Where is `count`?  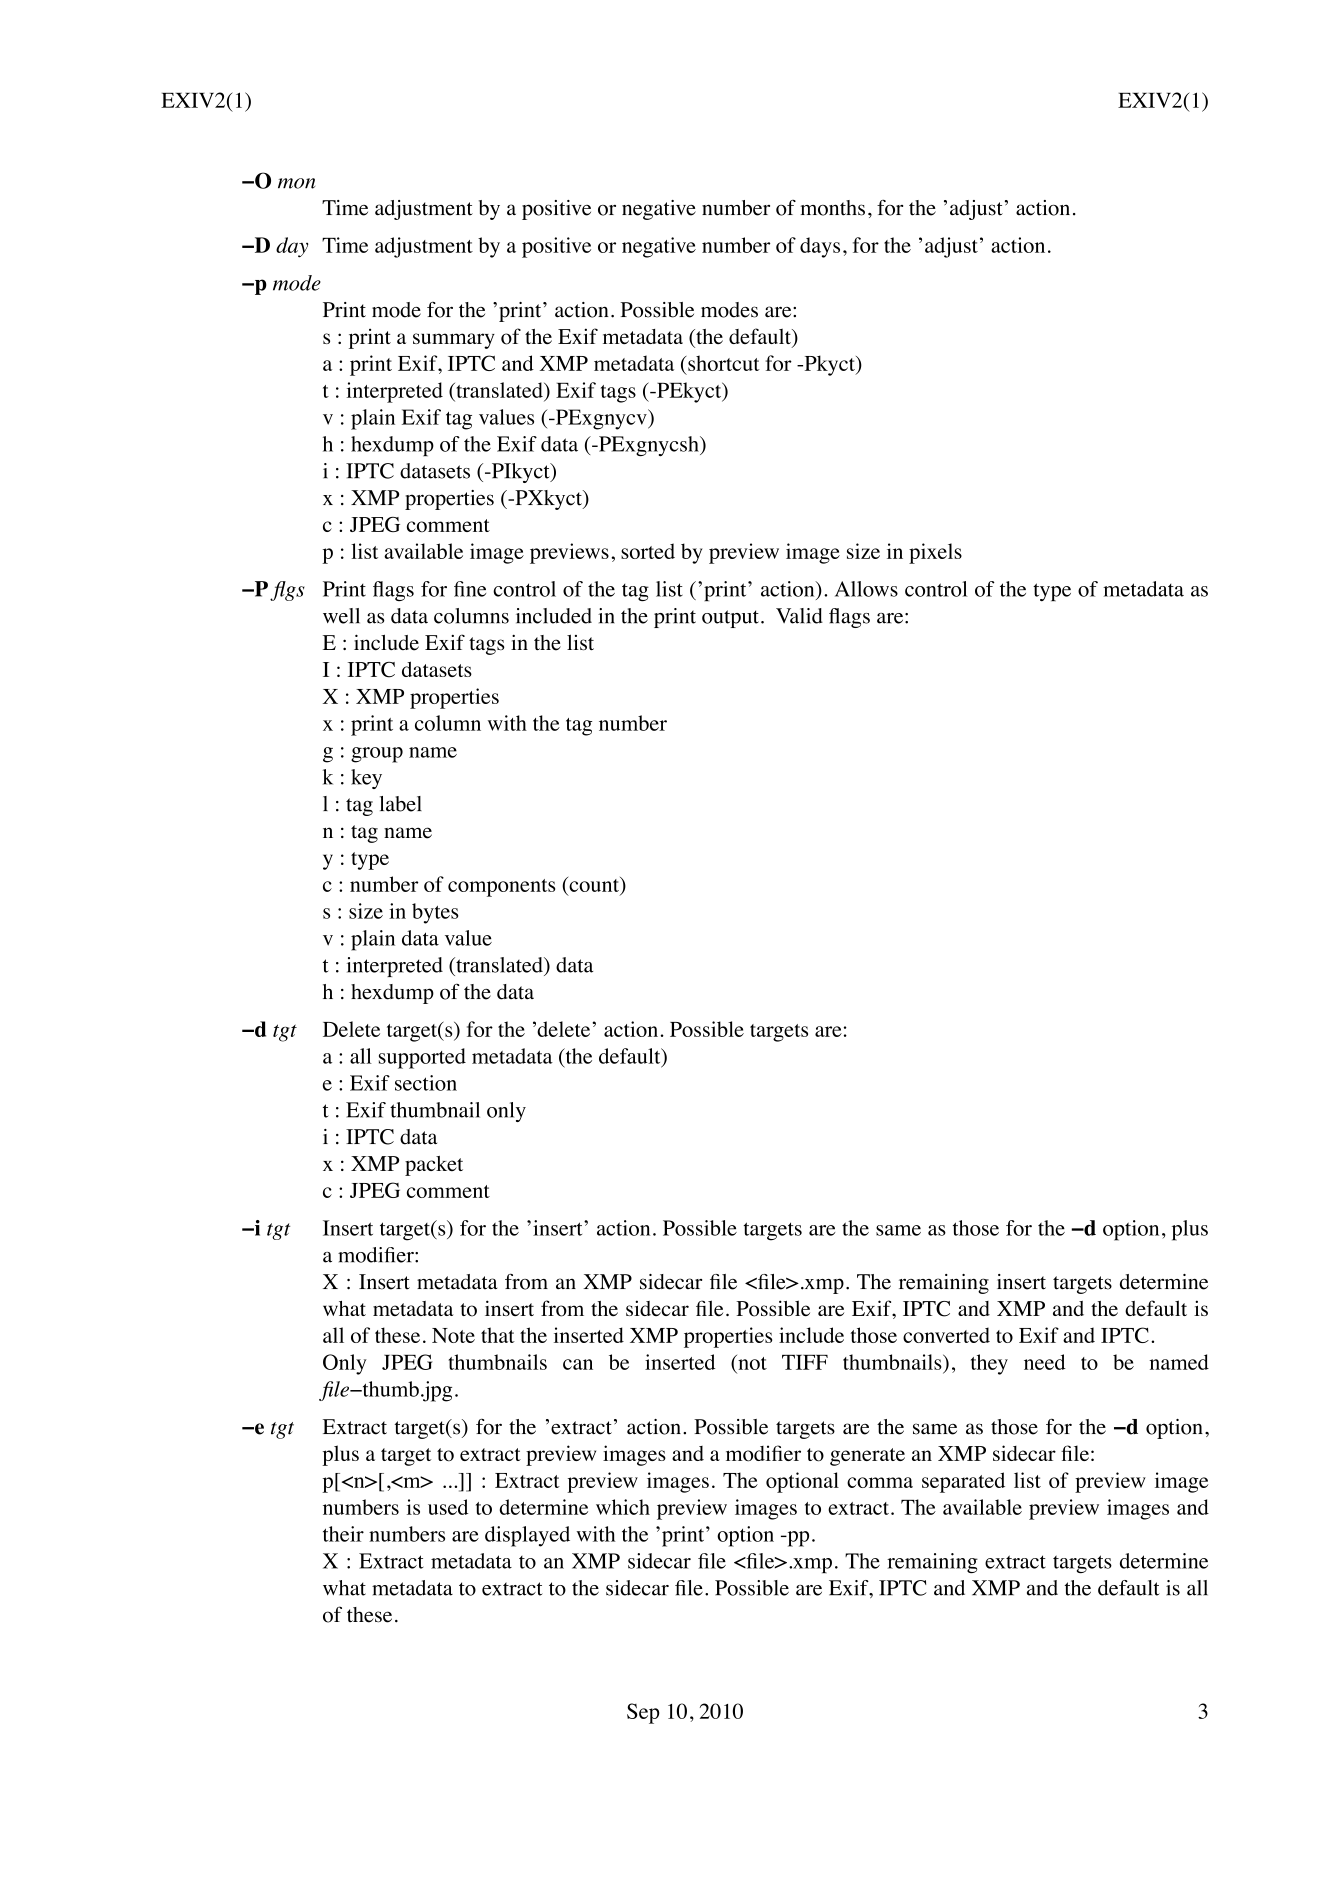 count is located at coordinates (594, 884).
